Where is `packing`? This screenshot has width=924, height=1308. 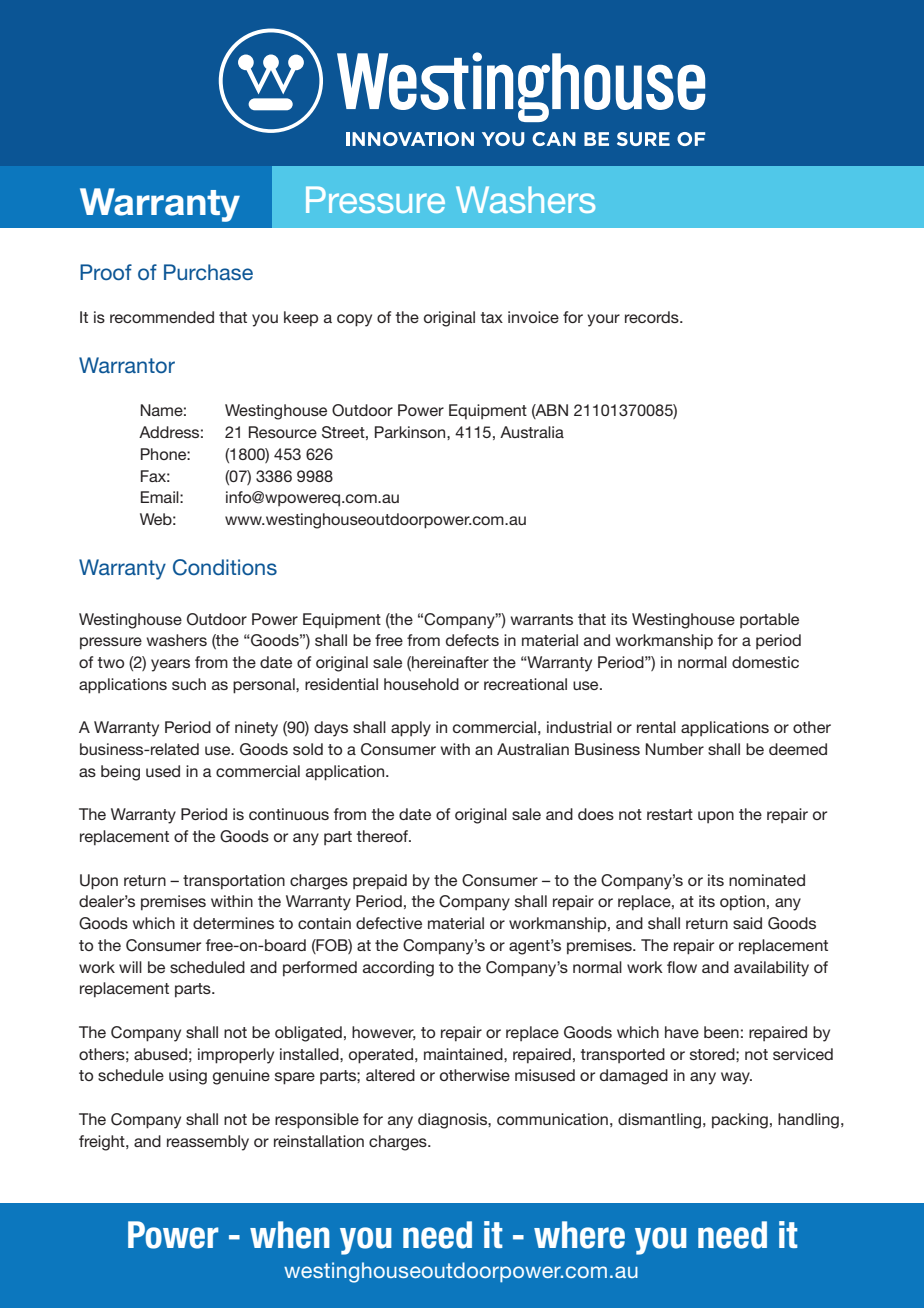
packing is located at coordinates (740, 1121).
